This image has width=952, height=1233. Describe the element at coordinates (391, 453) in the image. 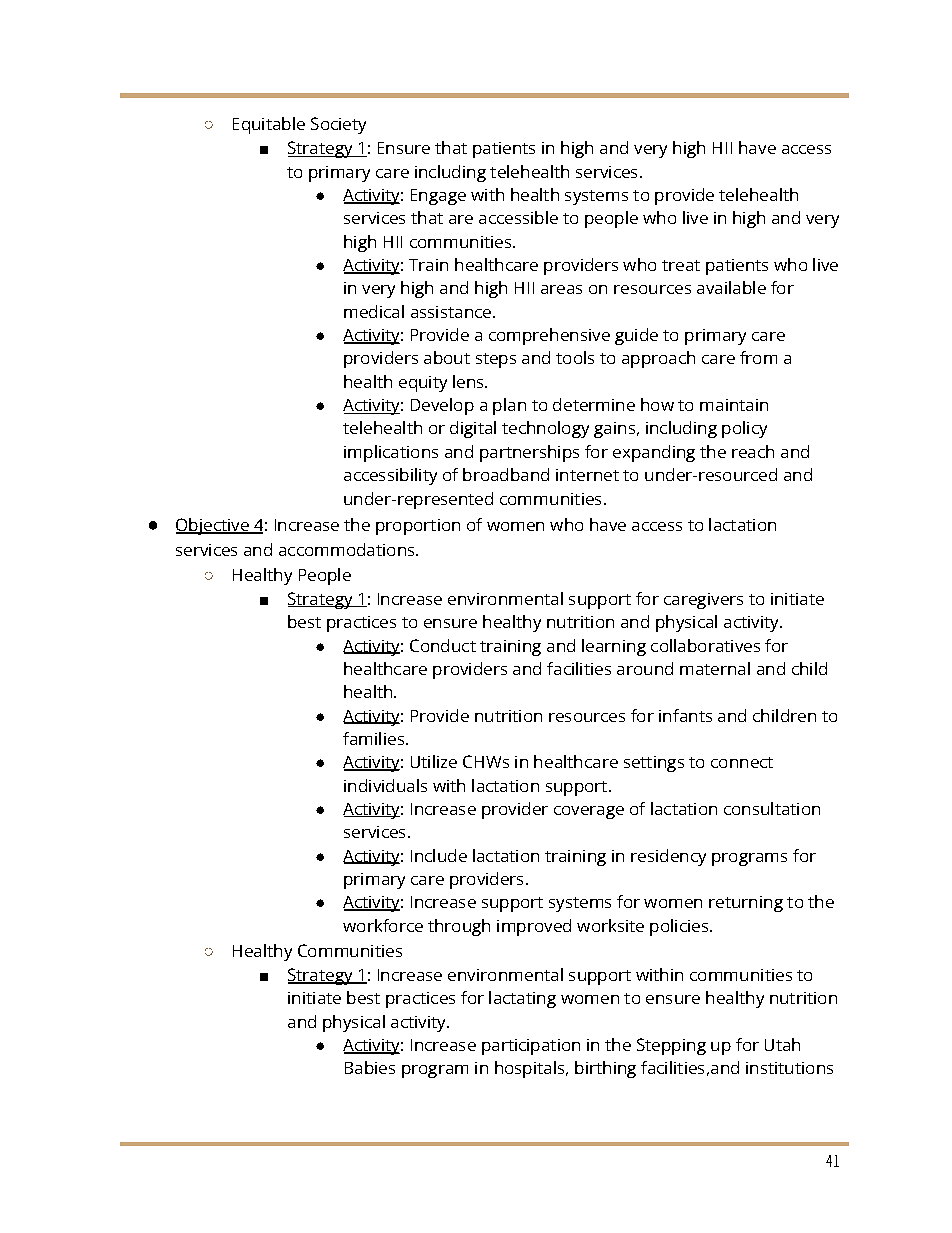

I see `implications` at that location.
